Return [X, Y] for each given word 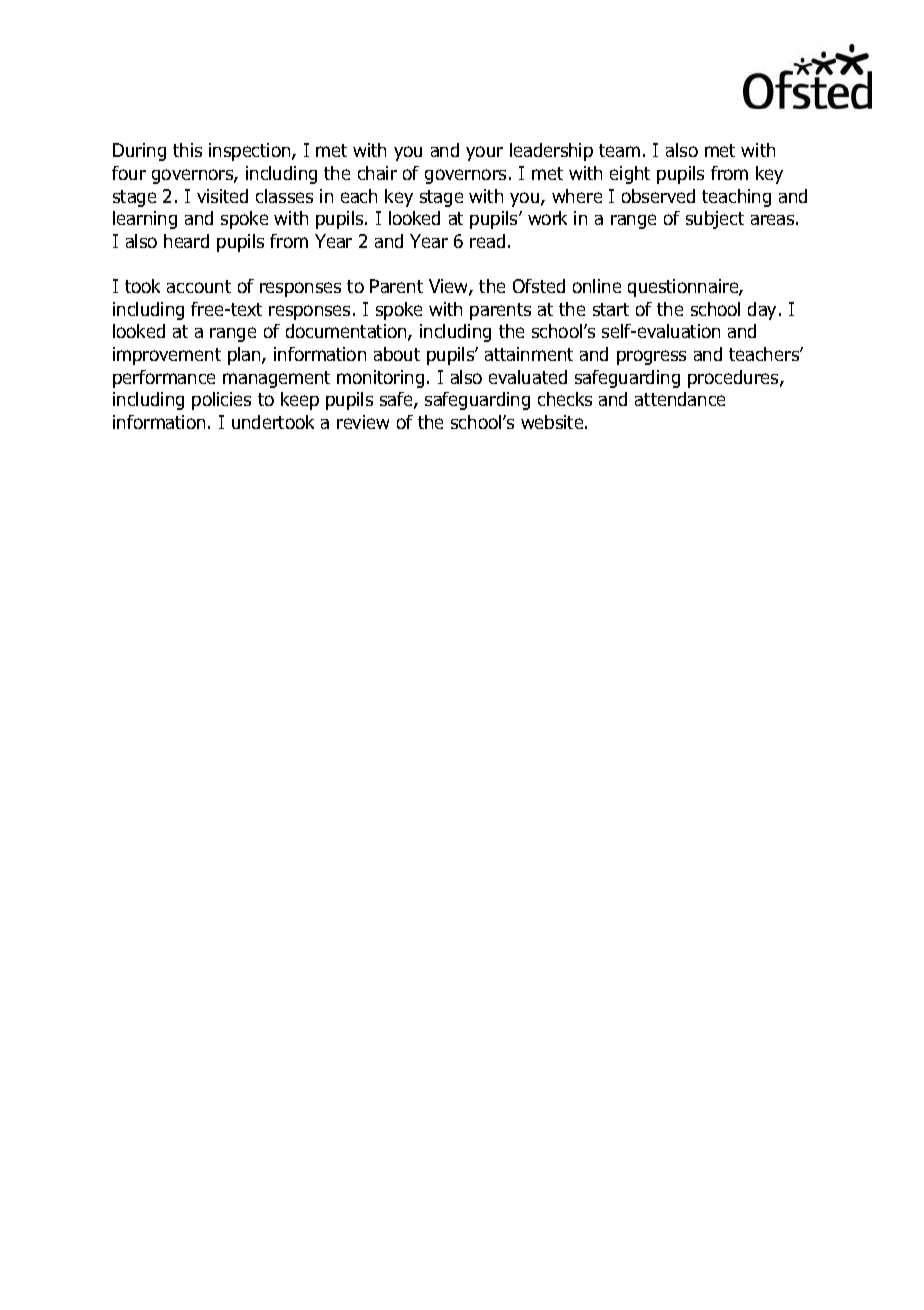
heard [186, 241]
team [619, 150]
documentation [347, 332]
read [487, 241]
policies [221, 401]
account [199, 286]
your [484, 153]
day [764, 311]
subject [715, 220]
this [187, 150]
